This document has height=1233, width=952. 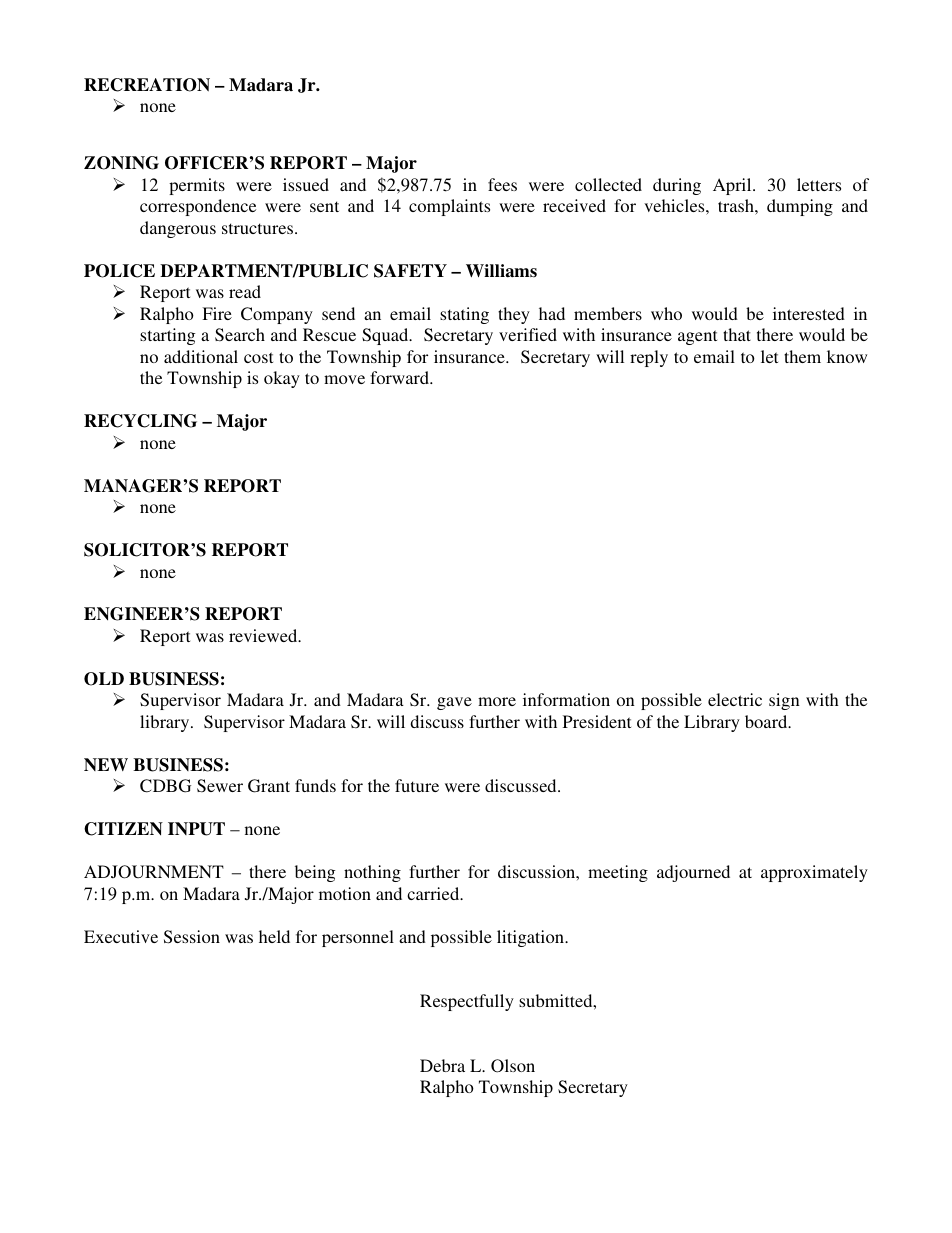 I want to click on RECREATION, so click(x=147, y=85).
